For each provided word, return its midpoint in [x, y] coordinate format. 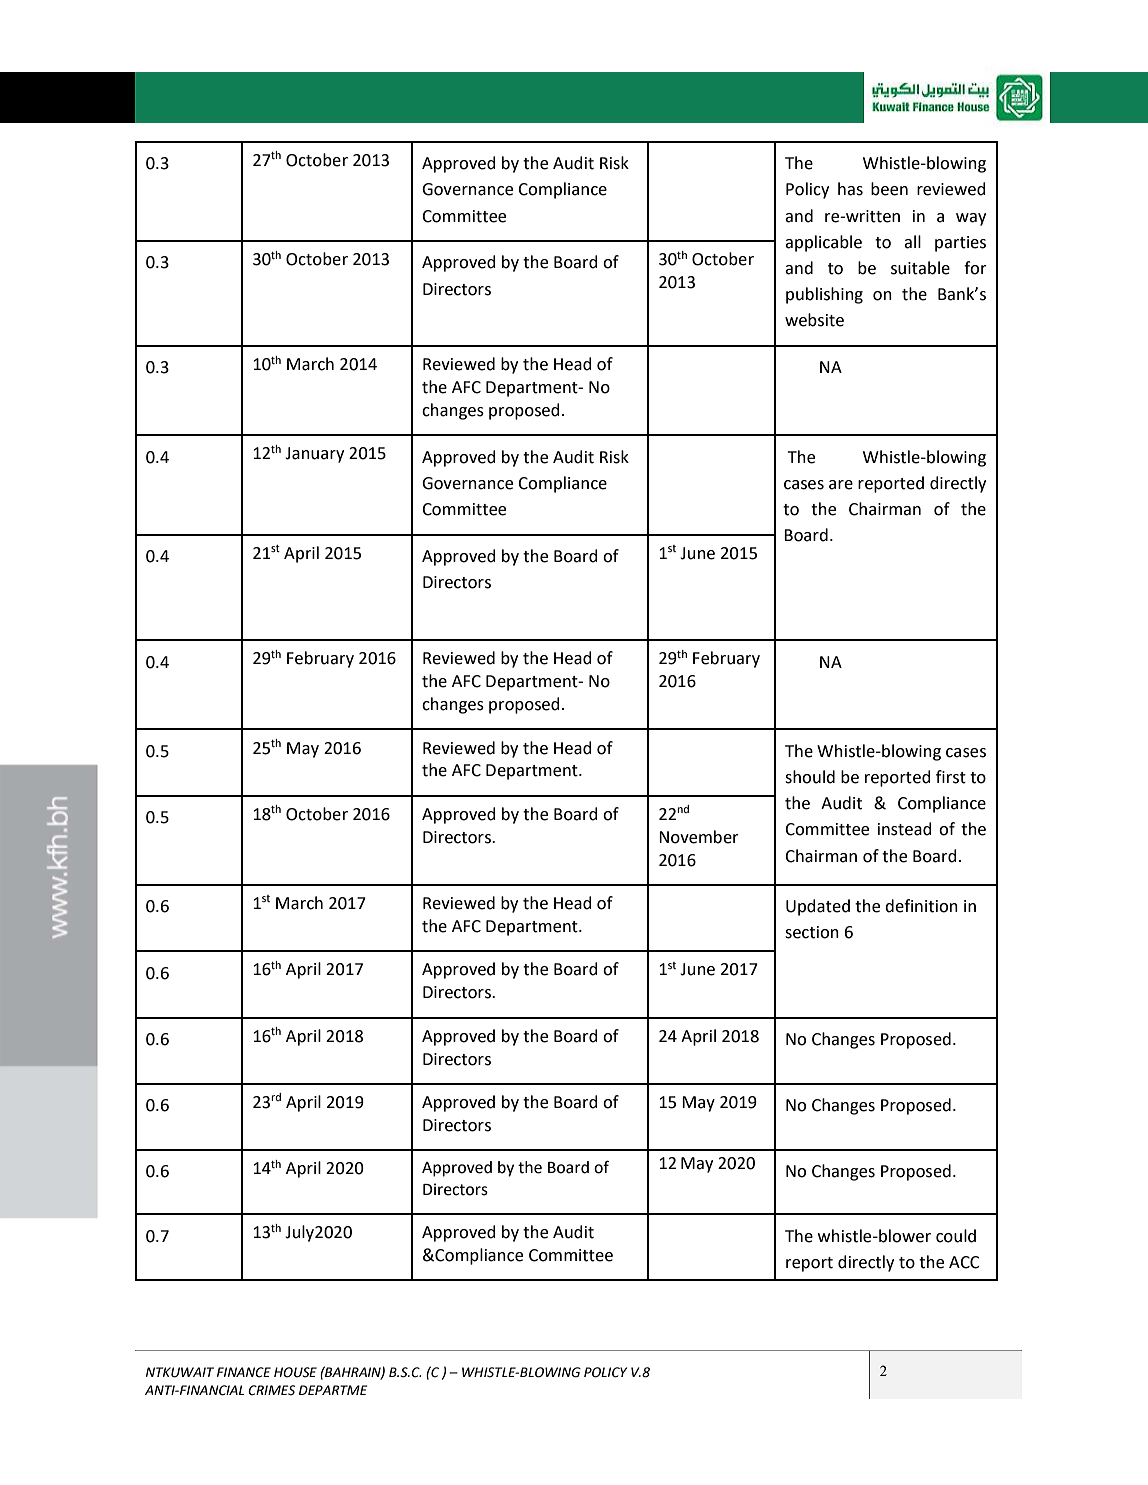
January [314, 455]
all [912, 242]
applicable [823, 243]
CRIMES [271, 1390]
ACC [964, 1262]
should [810, 777]
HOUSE [295, 1372]
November [699, 837]
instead [905, 829]
